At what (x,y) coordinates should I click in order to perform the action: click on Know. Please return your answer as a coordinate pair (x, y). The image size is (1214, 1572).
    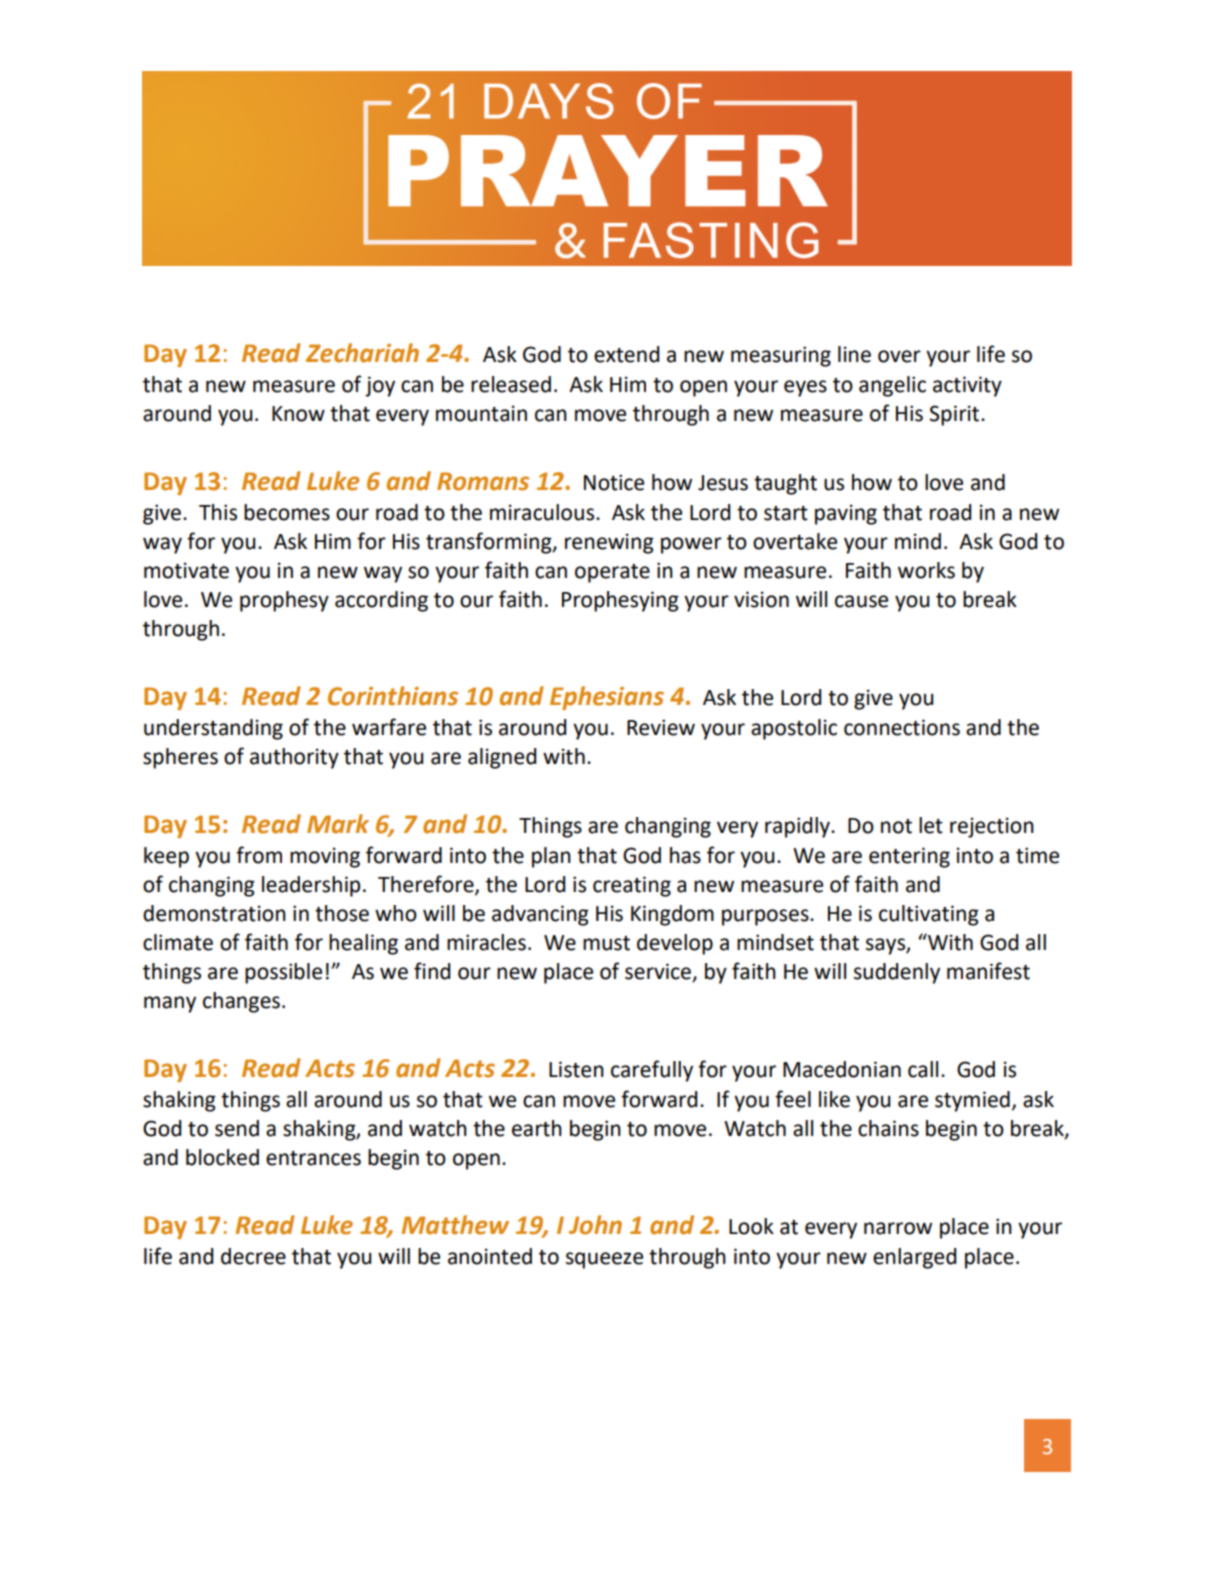
    Looking at the image, I should click on (298, 414).
